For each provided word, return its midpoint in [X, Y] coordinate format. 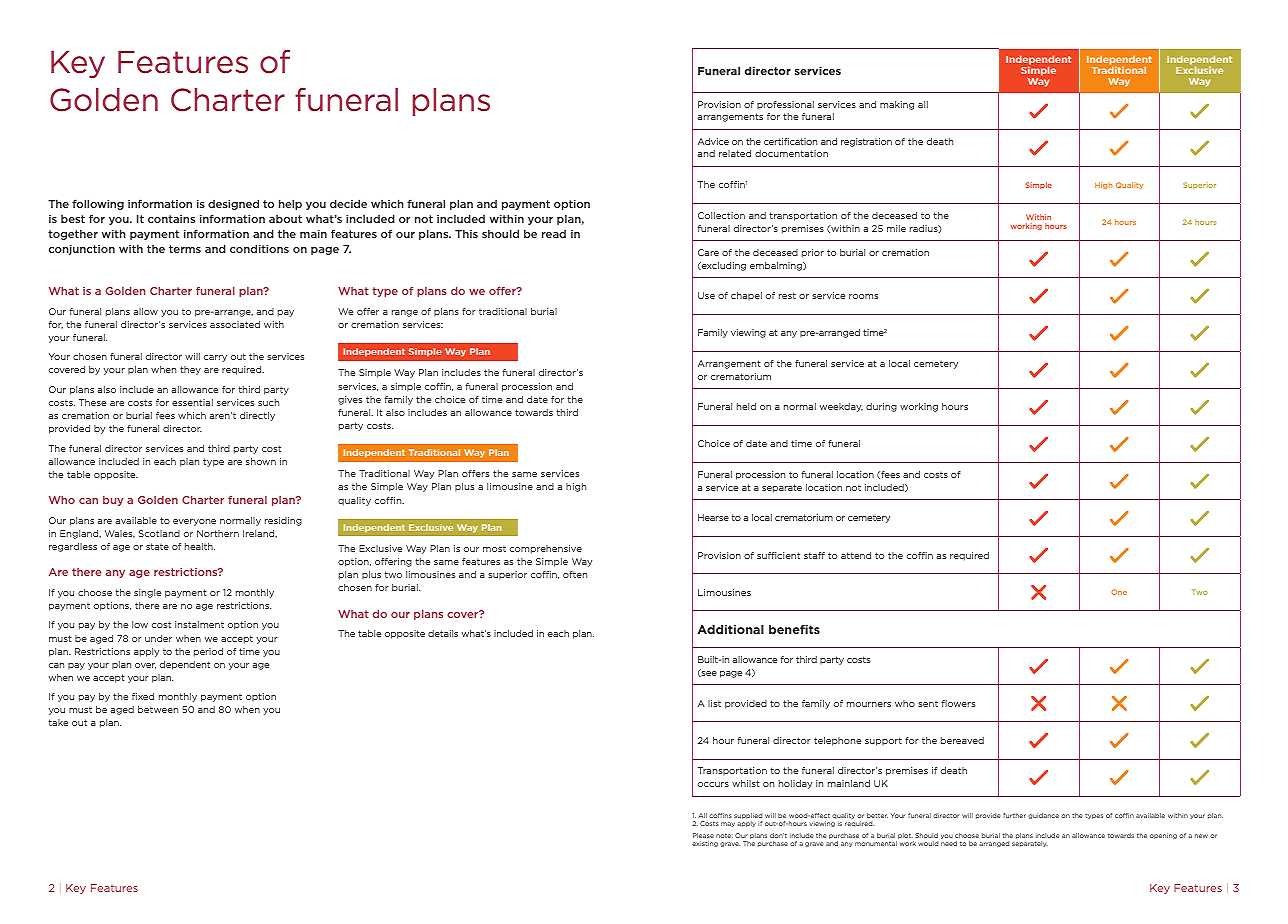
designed [233, 204]
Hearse [713, 517]
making [897, 105]
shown [261, 461]
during [881, 407]
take [58, 722]
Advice [713, 141]
